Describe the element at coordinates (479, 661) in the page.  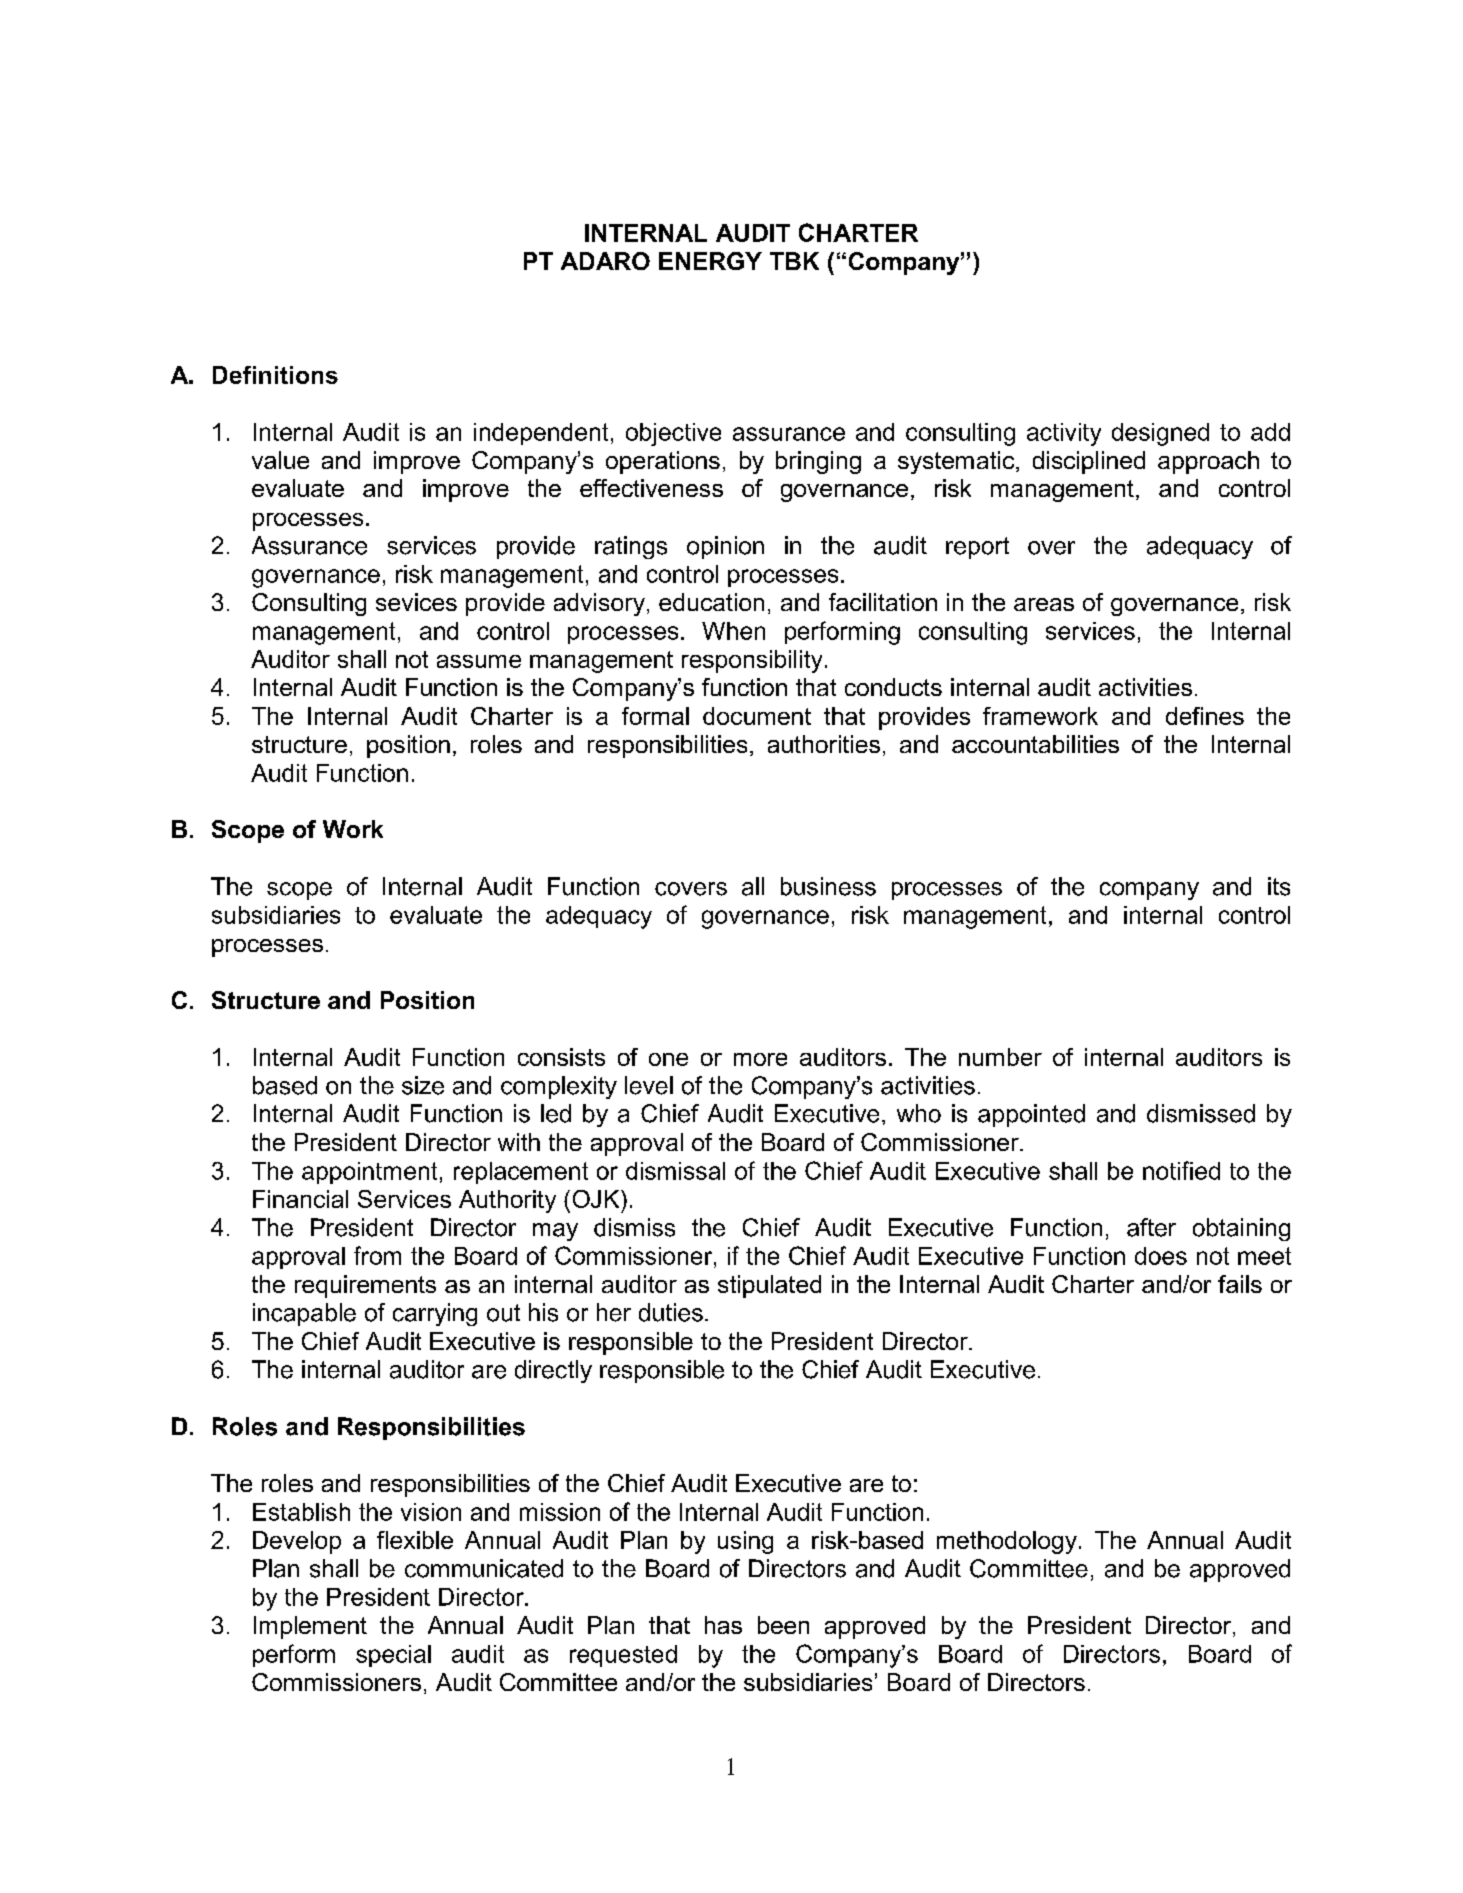
I see `assume` at that location.
